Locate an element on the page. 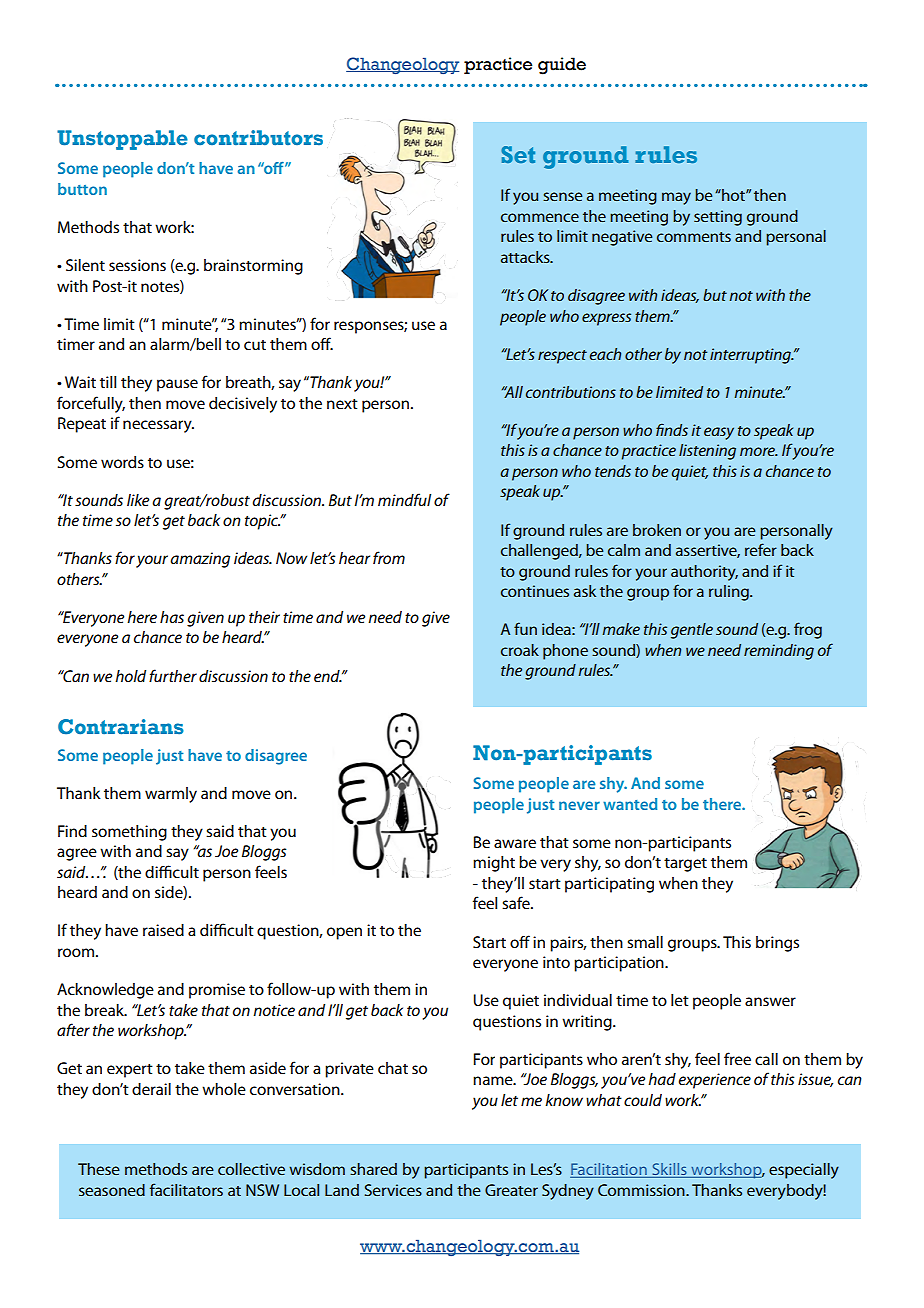 This image has width=924, height=1308. Unstoppable is located at coordinates (122, 140).
